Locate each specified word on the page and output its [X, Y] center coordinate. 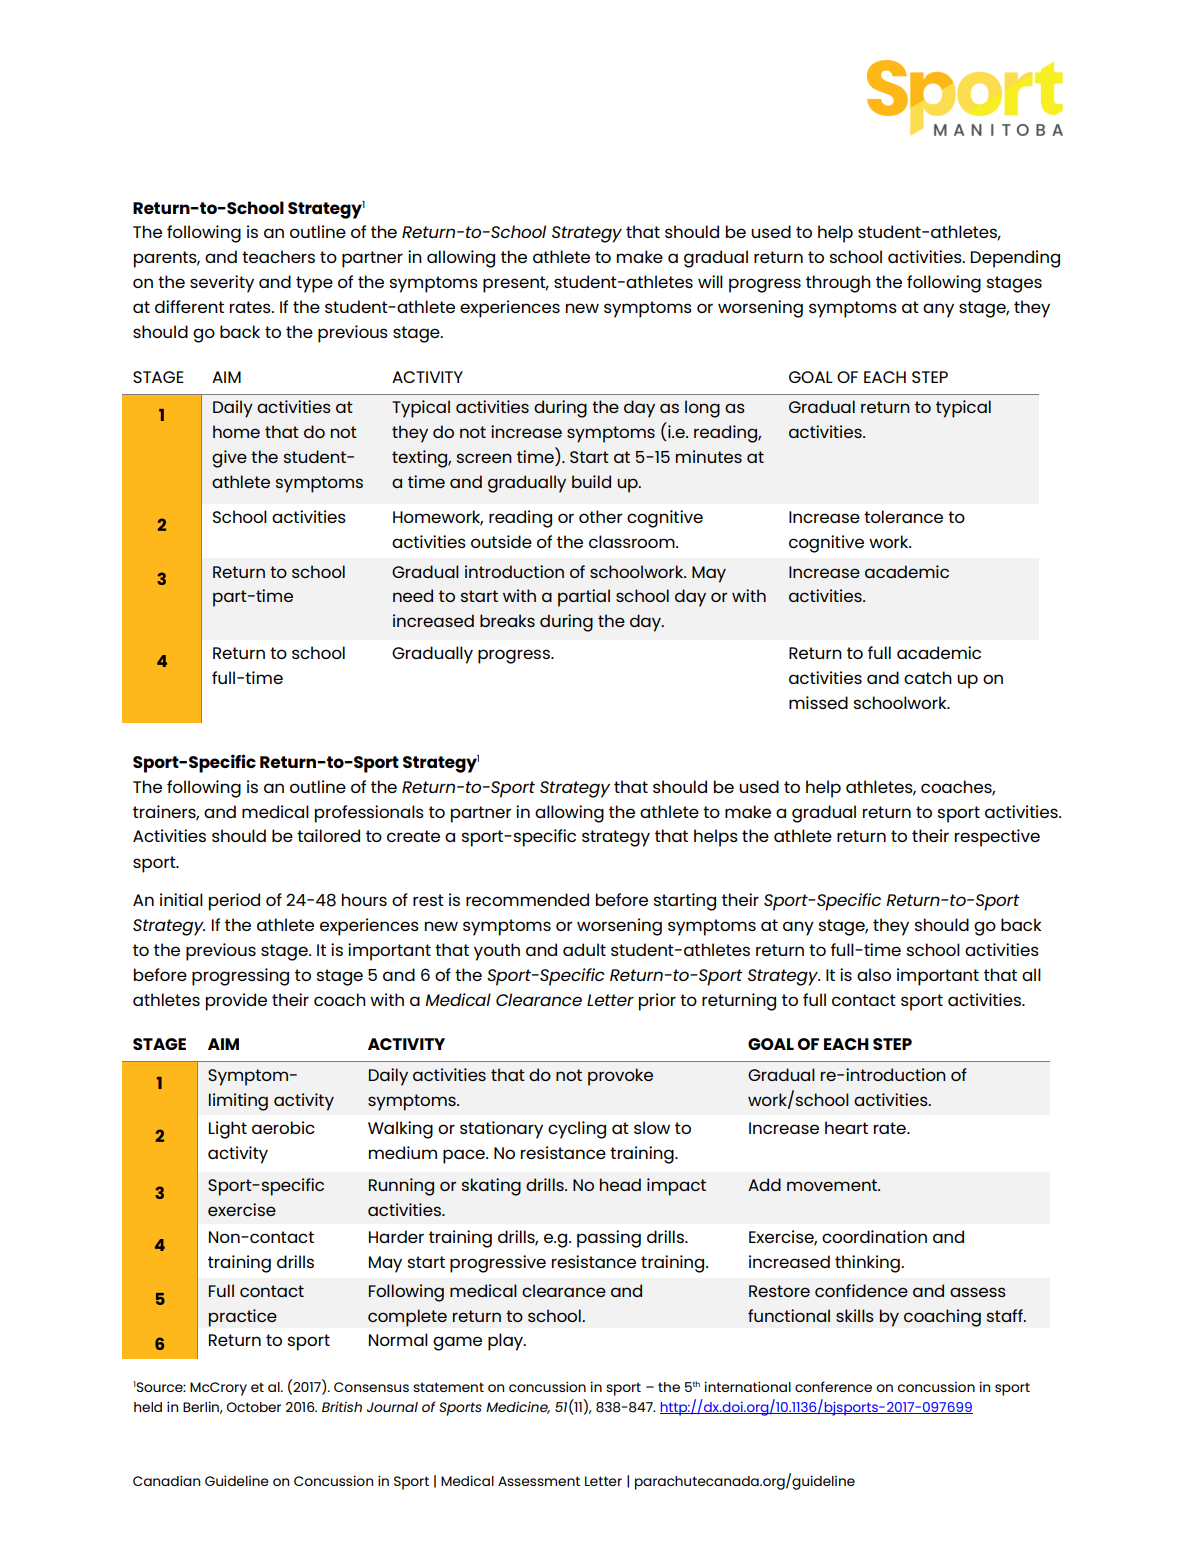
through [838, 284]
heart [846, 1127]
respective [997, 838]
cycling [577, 1130]
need [413, 595]
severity [222, 284]
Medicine [518, 1407]
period [234, 902]
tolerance [903, 516]
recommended [527, 899]
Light [228, 1130]
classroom [633, 541]
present [515, 284]
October [254, 1407]
